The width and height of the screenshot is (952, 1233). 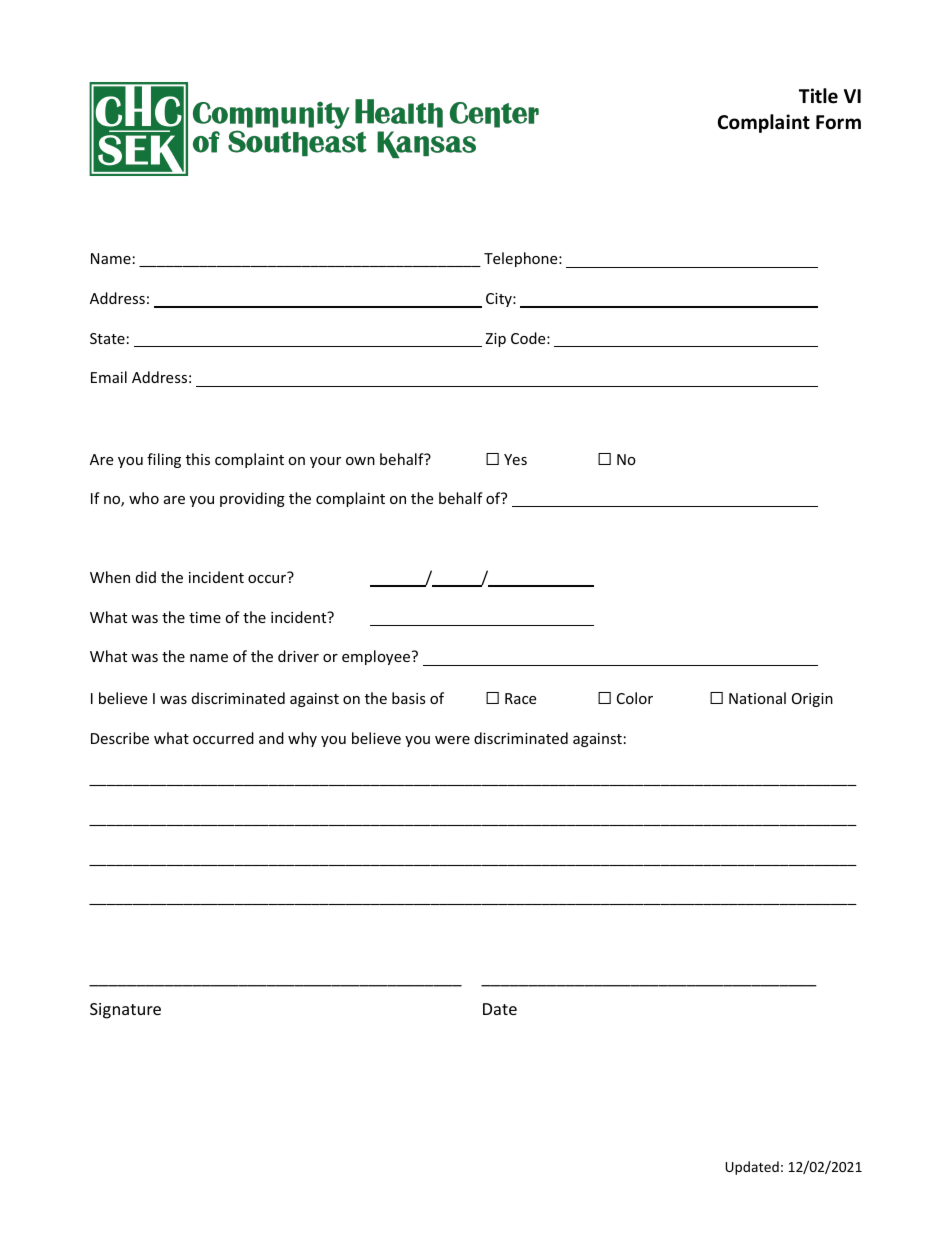 What do you see at coordinates (818, 96) in the screenshot?
I see `Title` at bounding box center [818, 96].
